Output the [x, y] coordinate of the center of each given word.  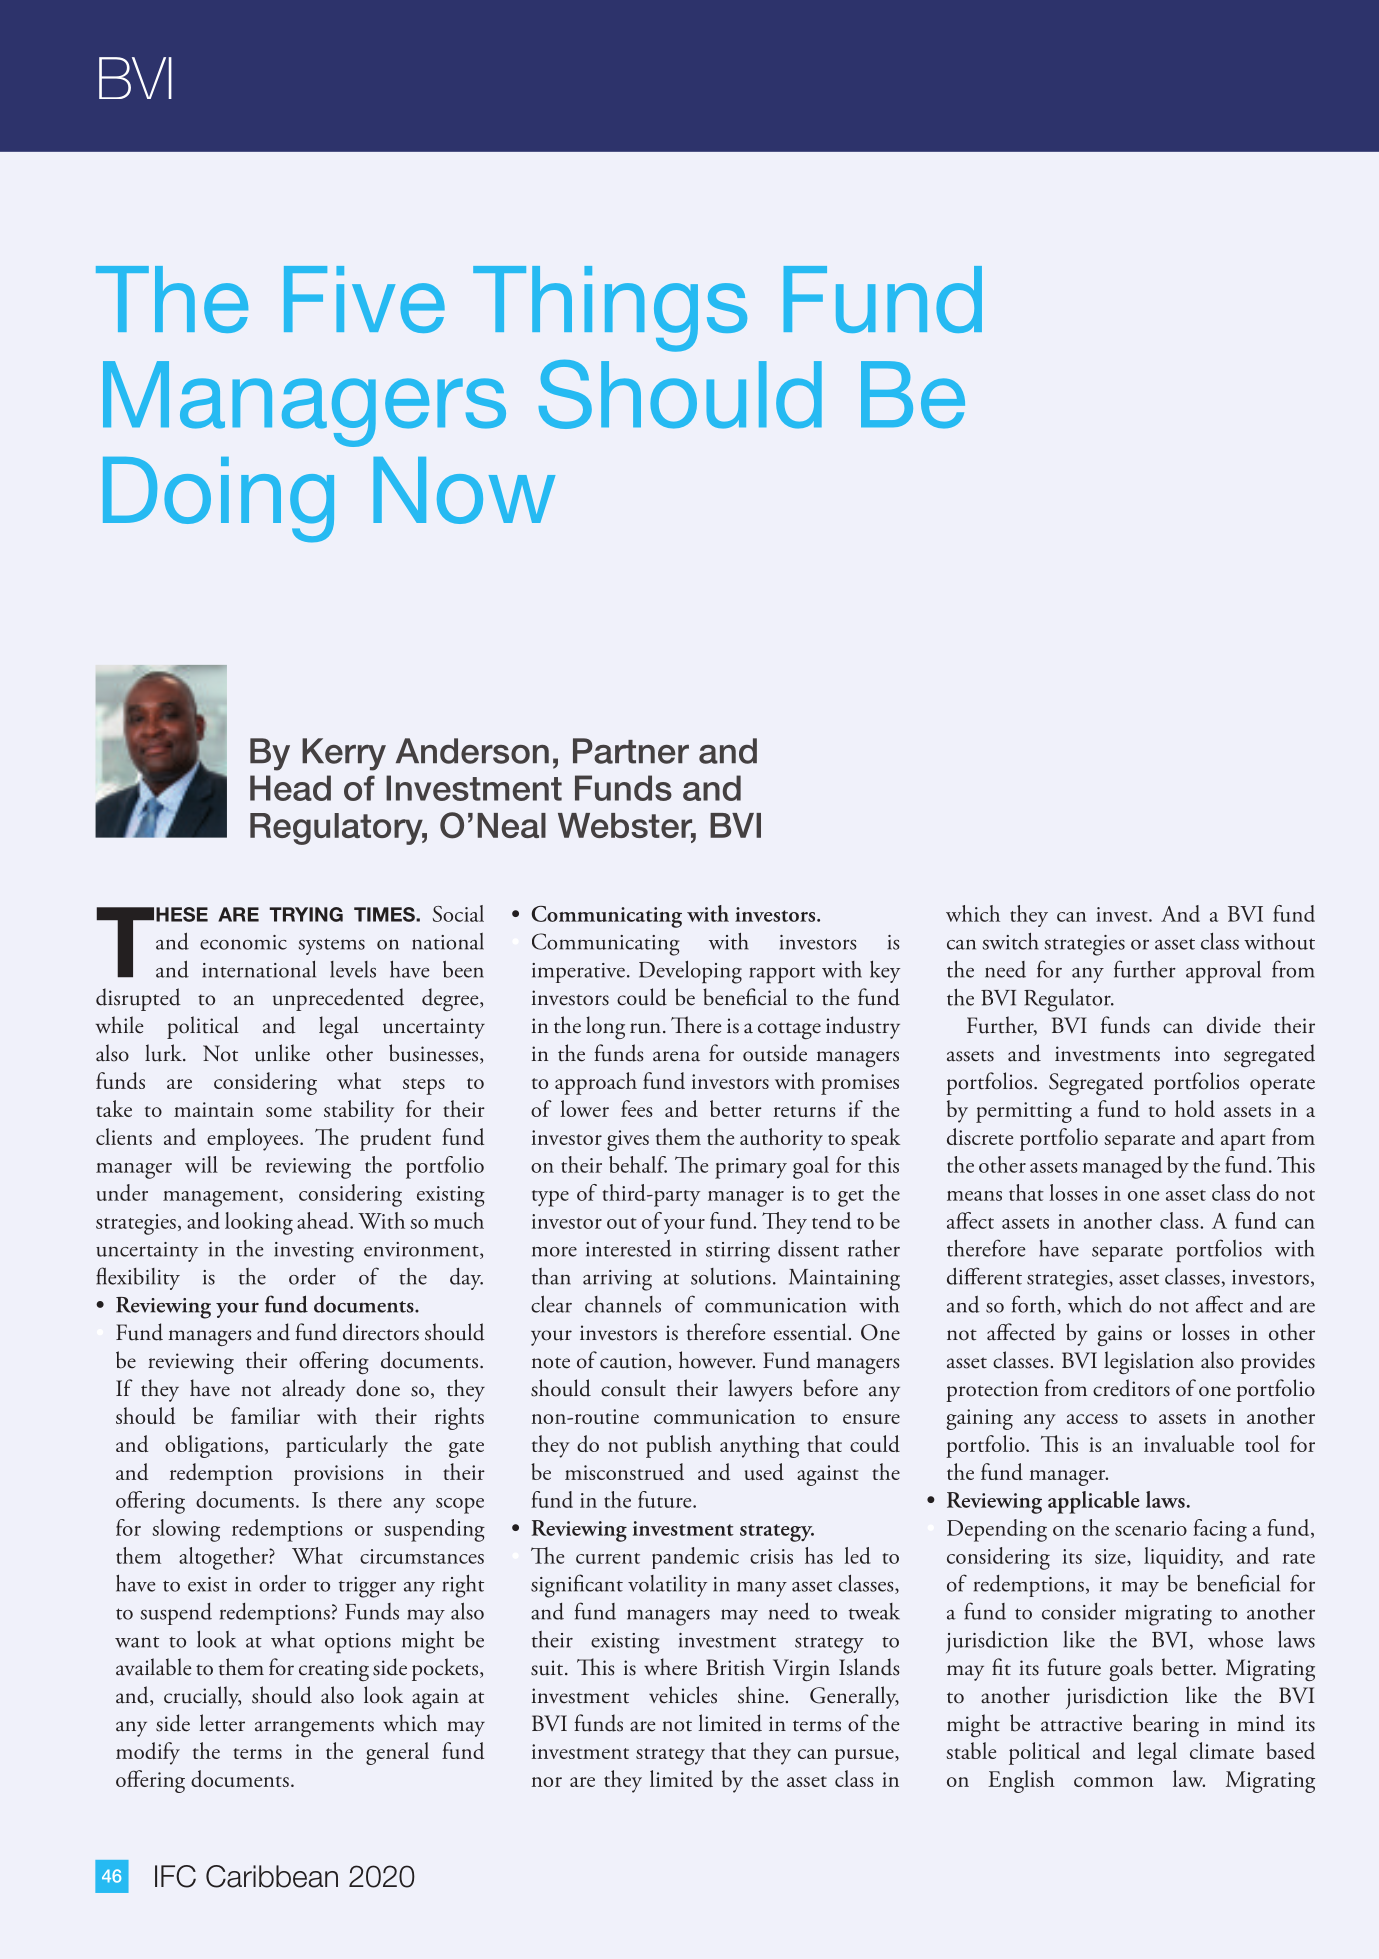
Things [610, 309]
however [717, 1360]
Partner [631, 751]
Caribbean [272, 1876]
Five [364, 299]
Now [464, 490]
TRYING [306, 914]
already [313, 1390]
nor [547, 1782]
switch [1010, 941]
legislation [1149, 1362]
